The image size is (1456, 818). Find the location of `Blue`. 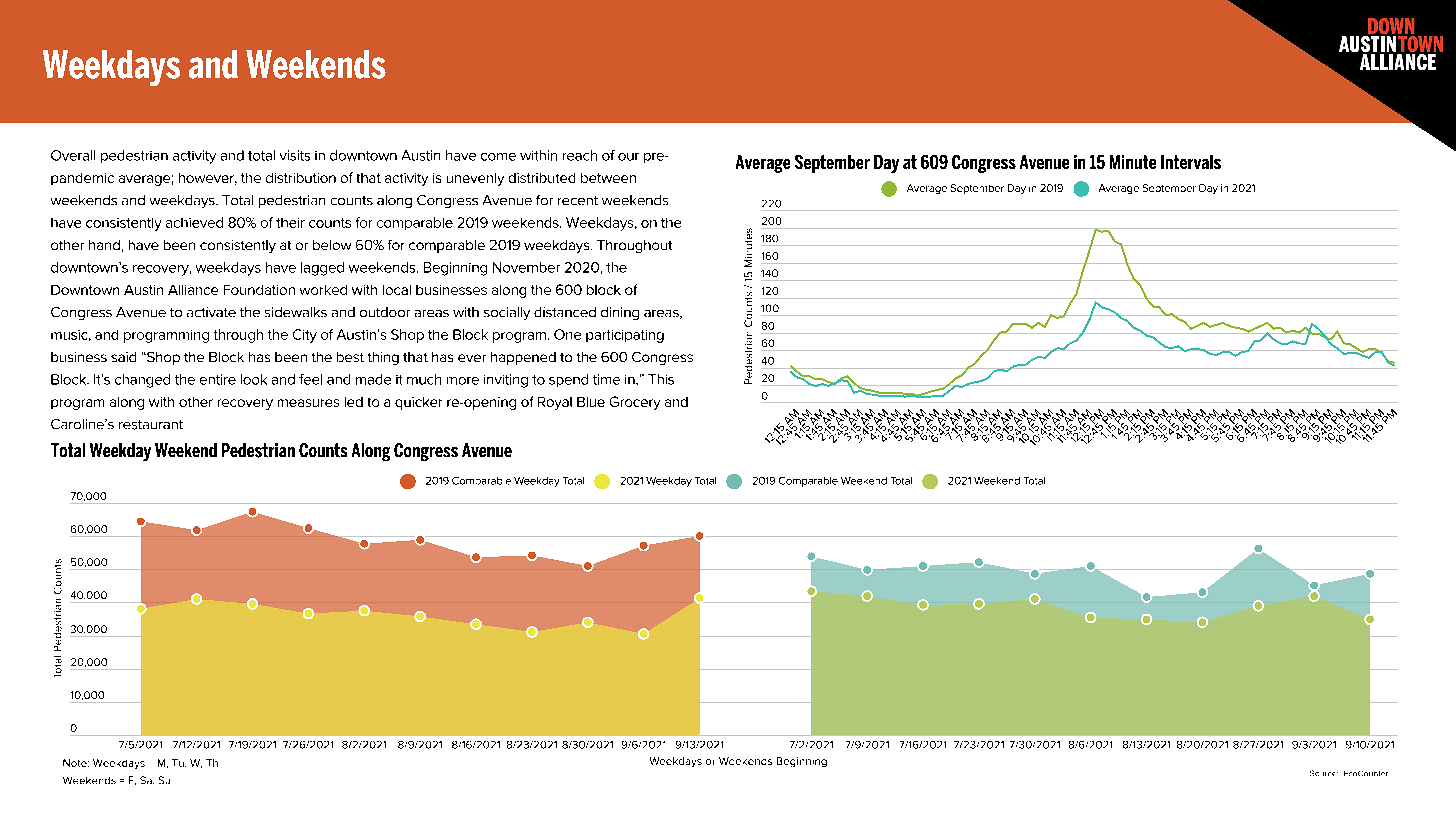

Blue is located at coordinates (591, 402).
